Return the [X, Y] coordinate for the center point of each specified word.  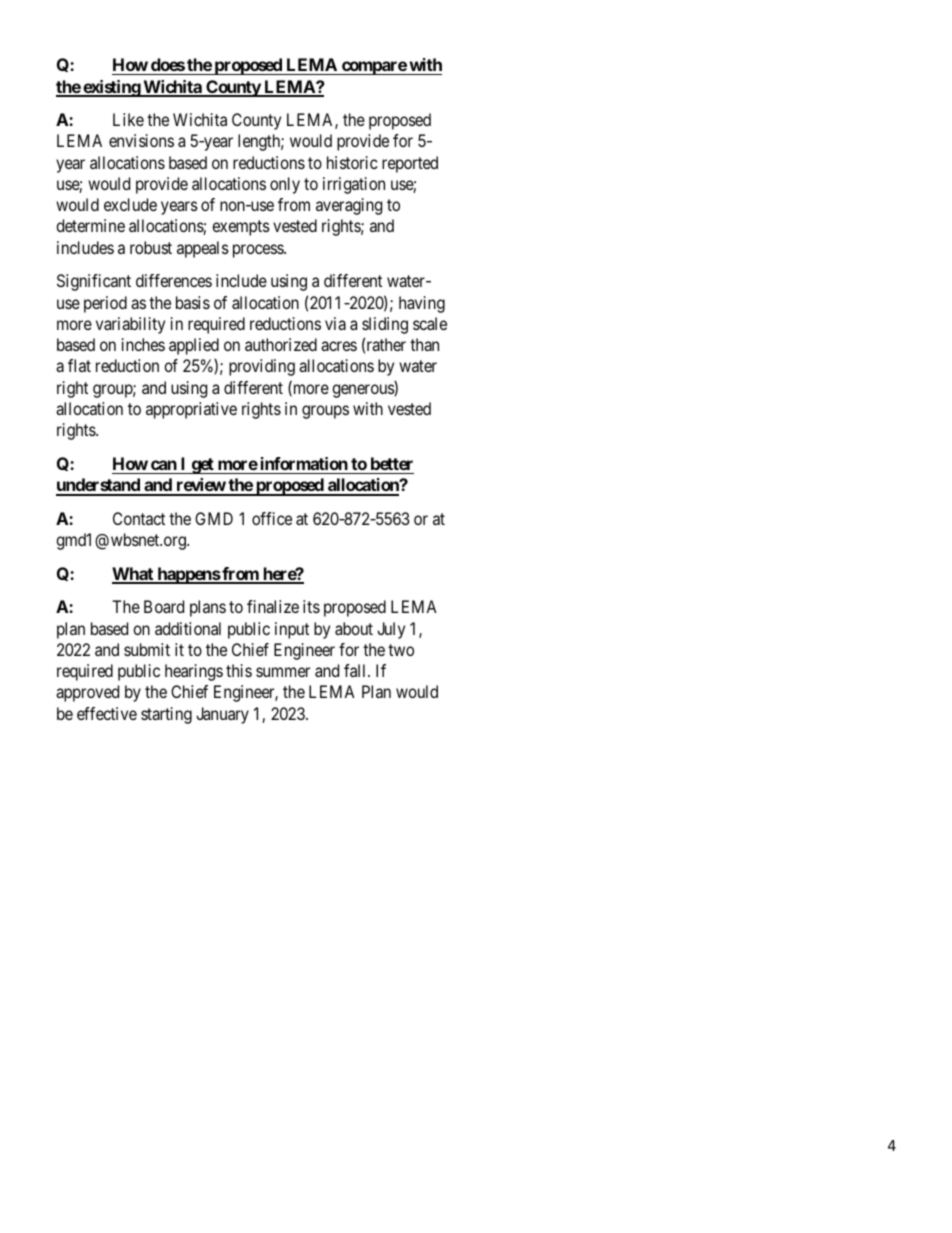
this [239, 670]
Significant [94, 282]
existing [111, 88]
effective [107, 713]
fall [356, 670]
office [272, 518]
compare [374, 68]
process [259, 251]
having [422, 304]
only [285, 185]
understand [99, 486]
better [392, 463]
